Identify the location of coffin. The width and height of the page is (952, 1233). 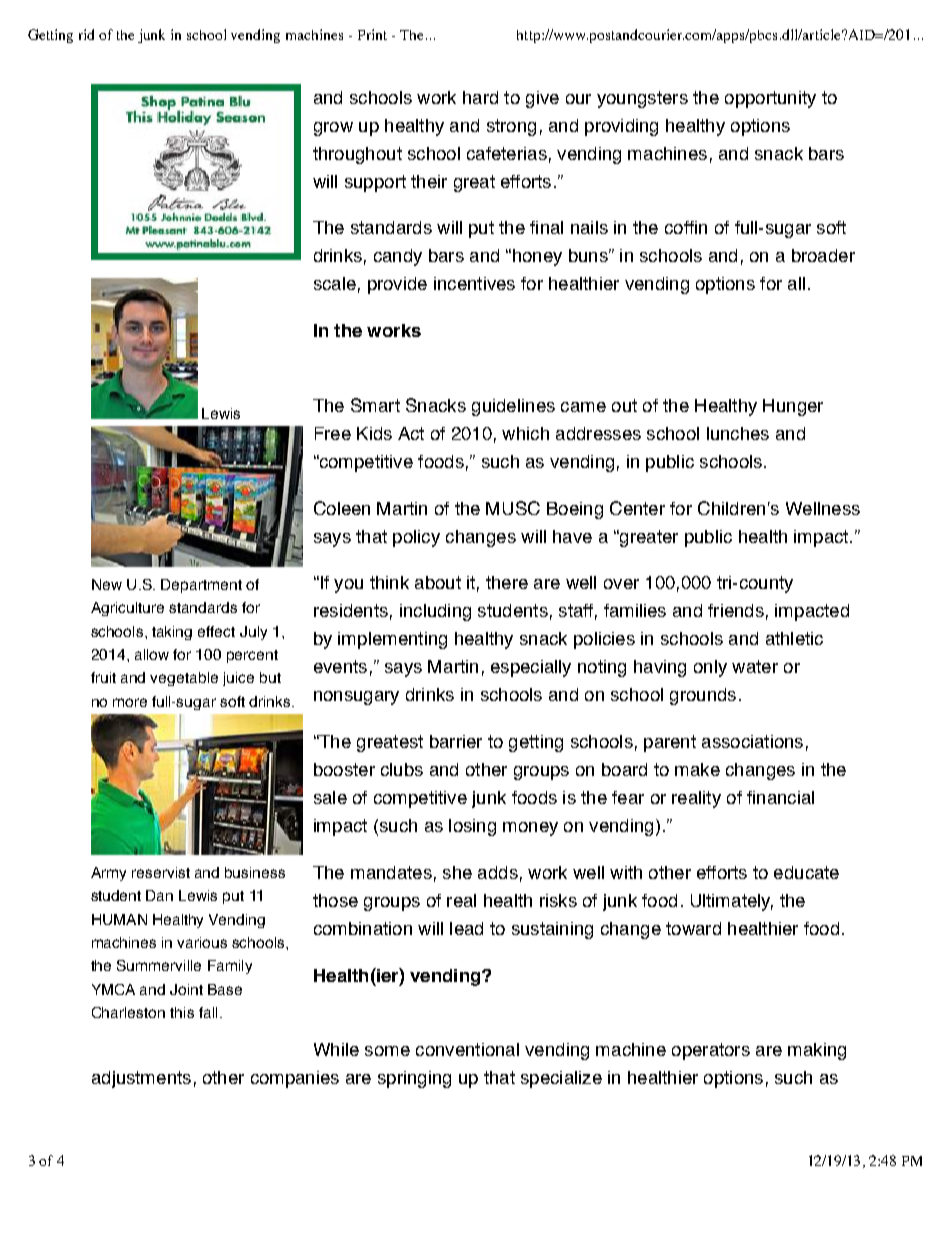
(686, 227).
